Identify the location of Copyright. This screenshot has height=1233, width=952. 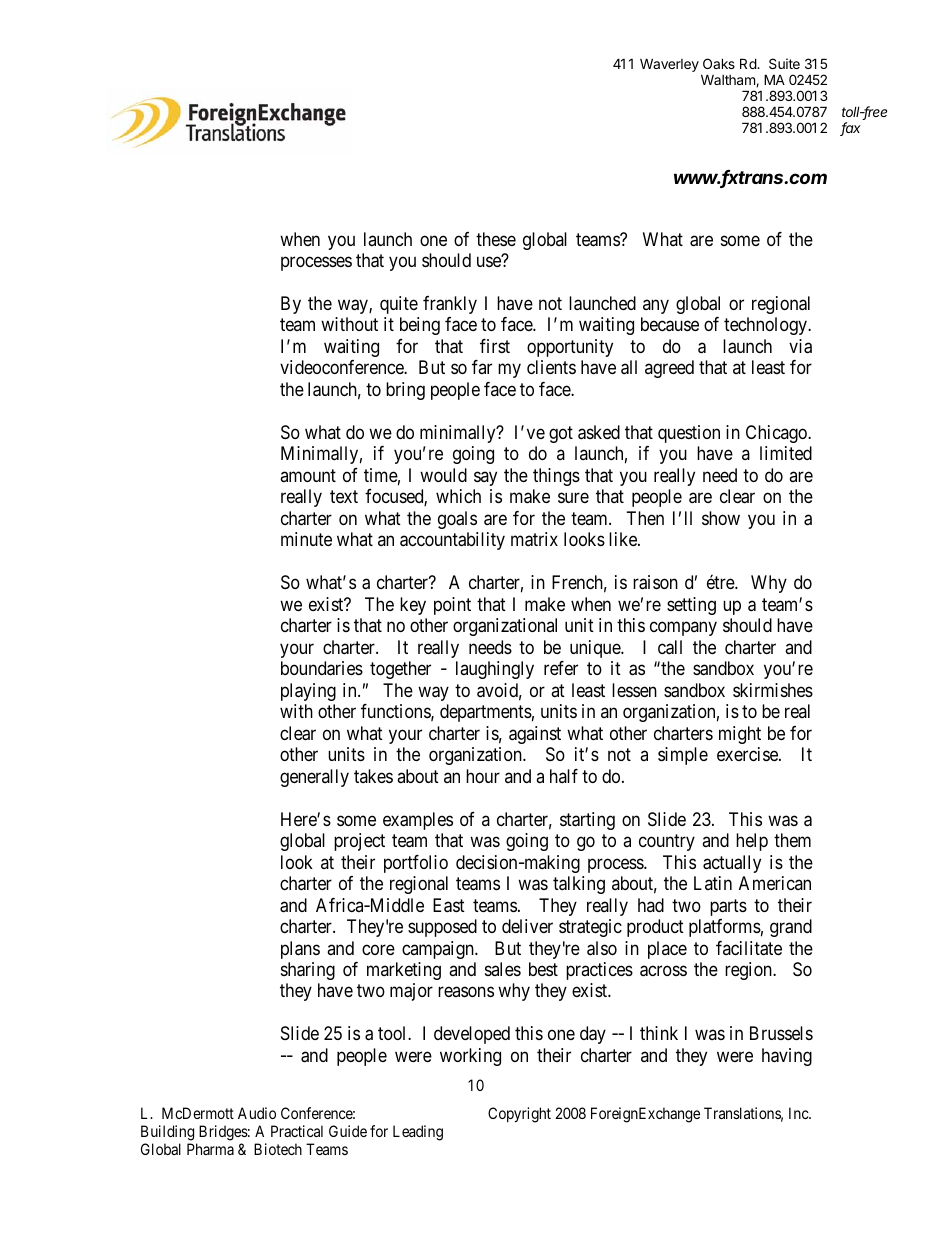
(519, 1115).
